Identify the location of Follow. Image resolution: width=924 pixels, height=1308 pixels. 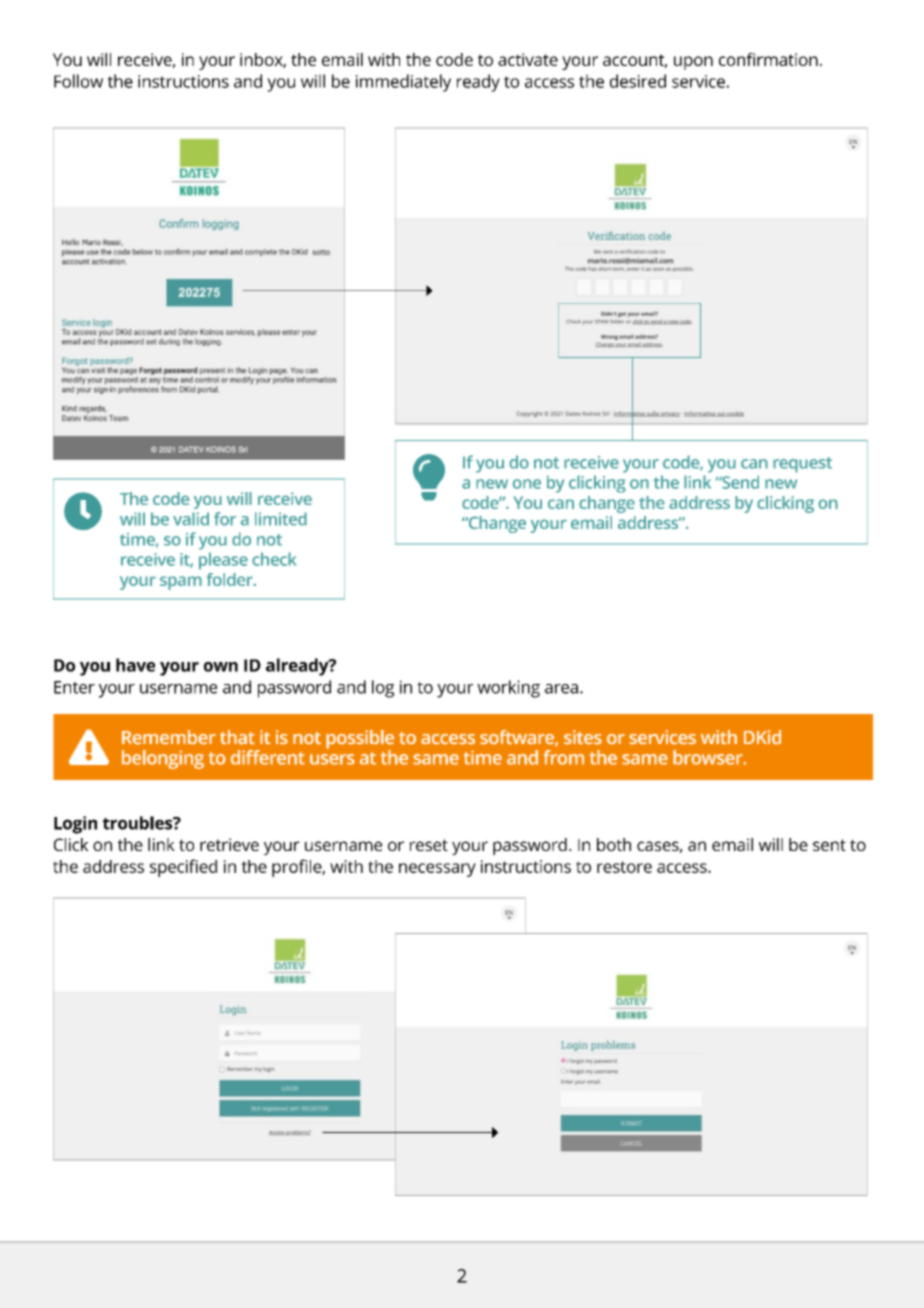
(78, 81).
